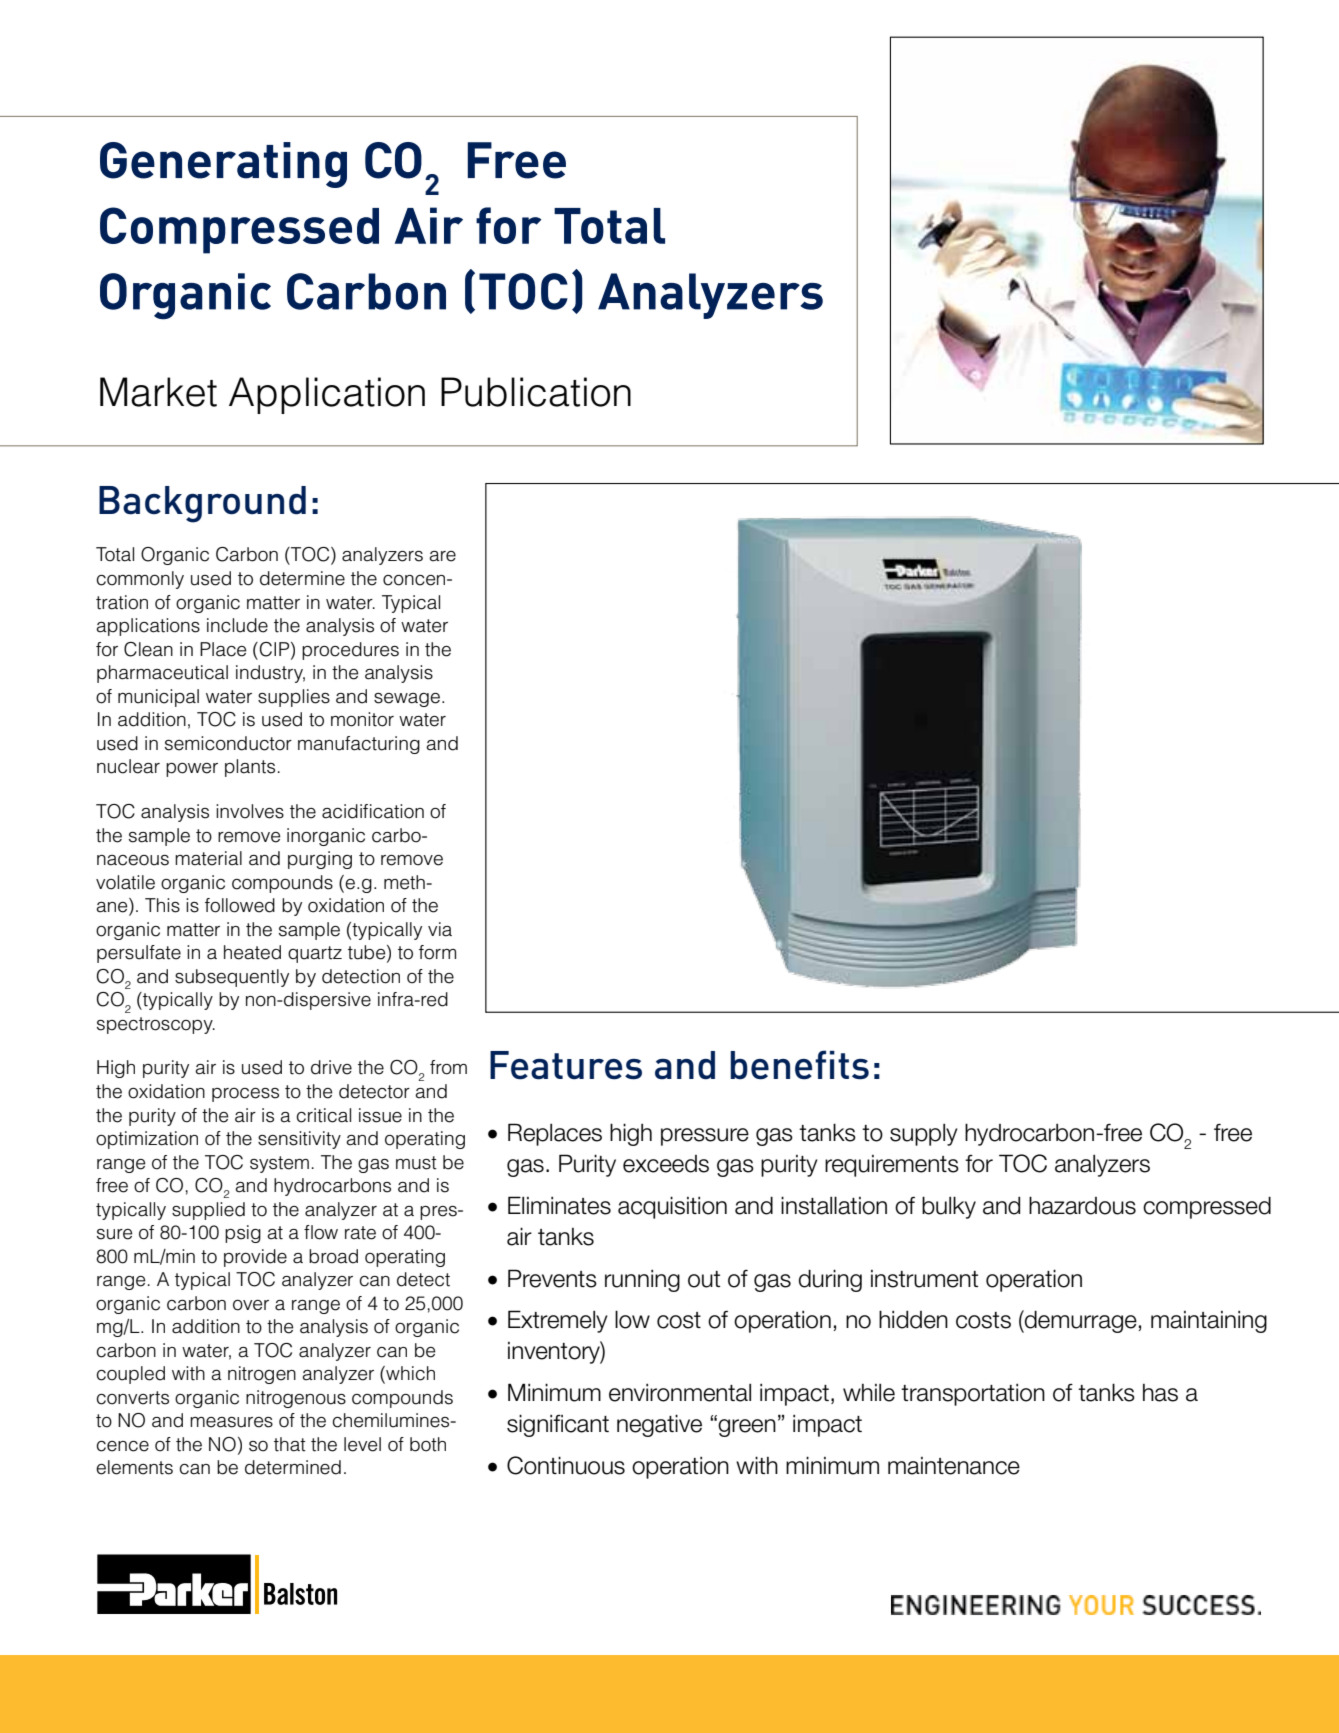 This screenshot has width=1339, height=1733. What do you see at coordinates (290, 1444) in the screenshot?
I see `that` at bounding box center [290, 1444].
